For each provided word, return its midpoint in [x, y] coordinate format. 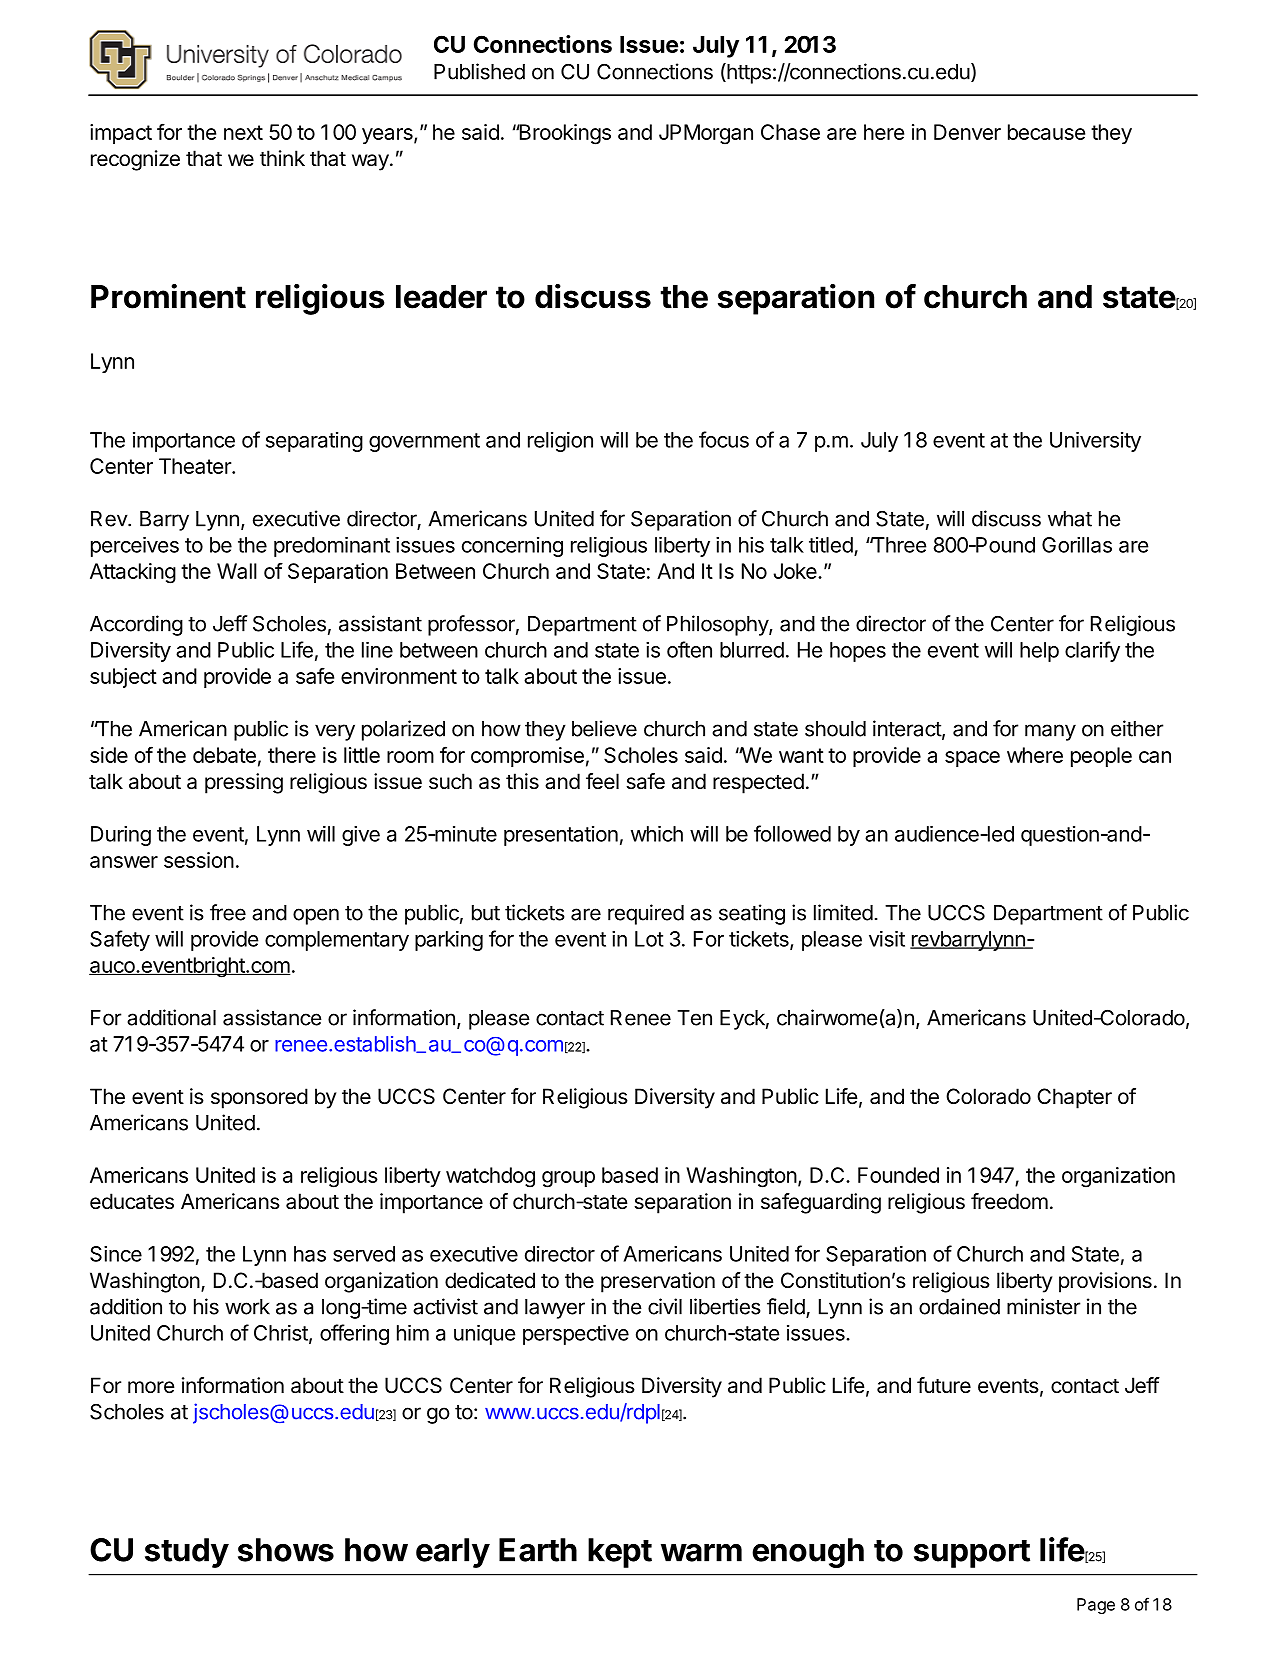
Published [479, 71]
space [972, 759]
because [1046, 132]
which [657, 833]
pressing [244, 783]
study [187, 1553]
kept [620, 1553]
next [243, 132]
